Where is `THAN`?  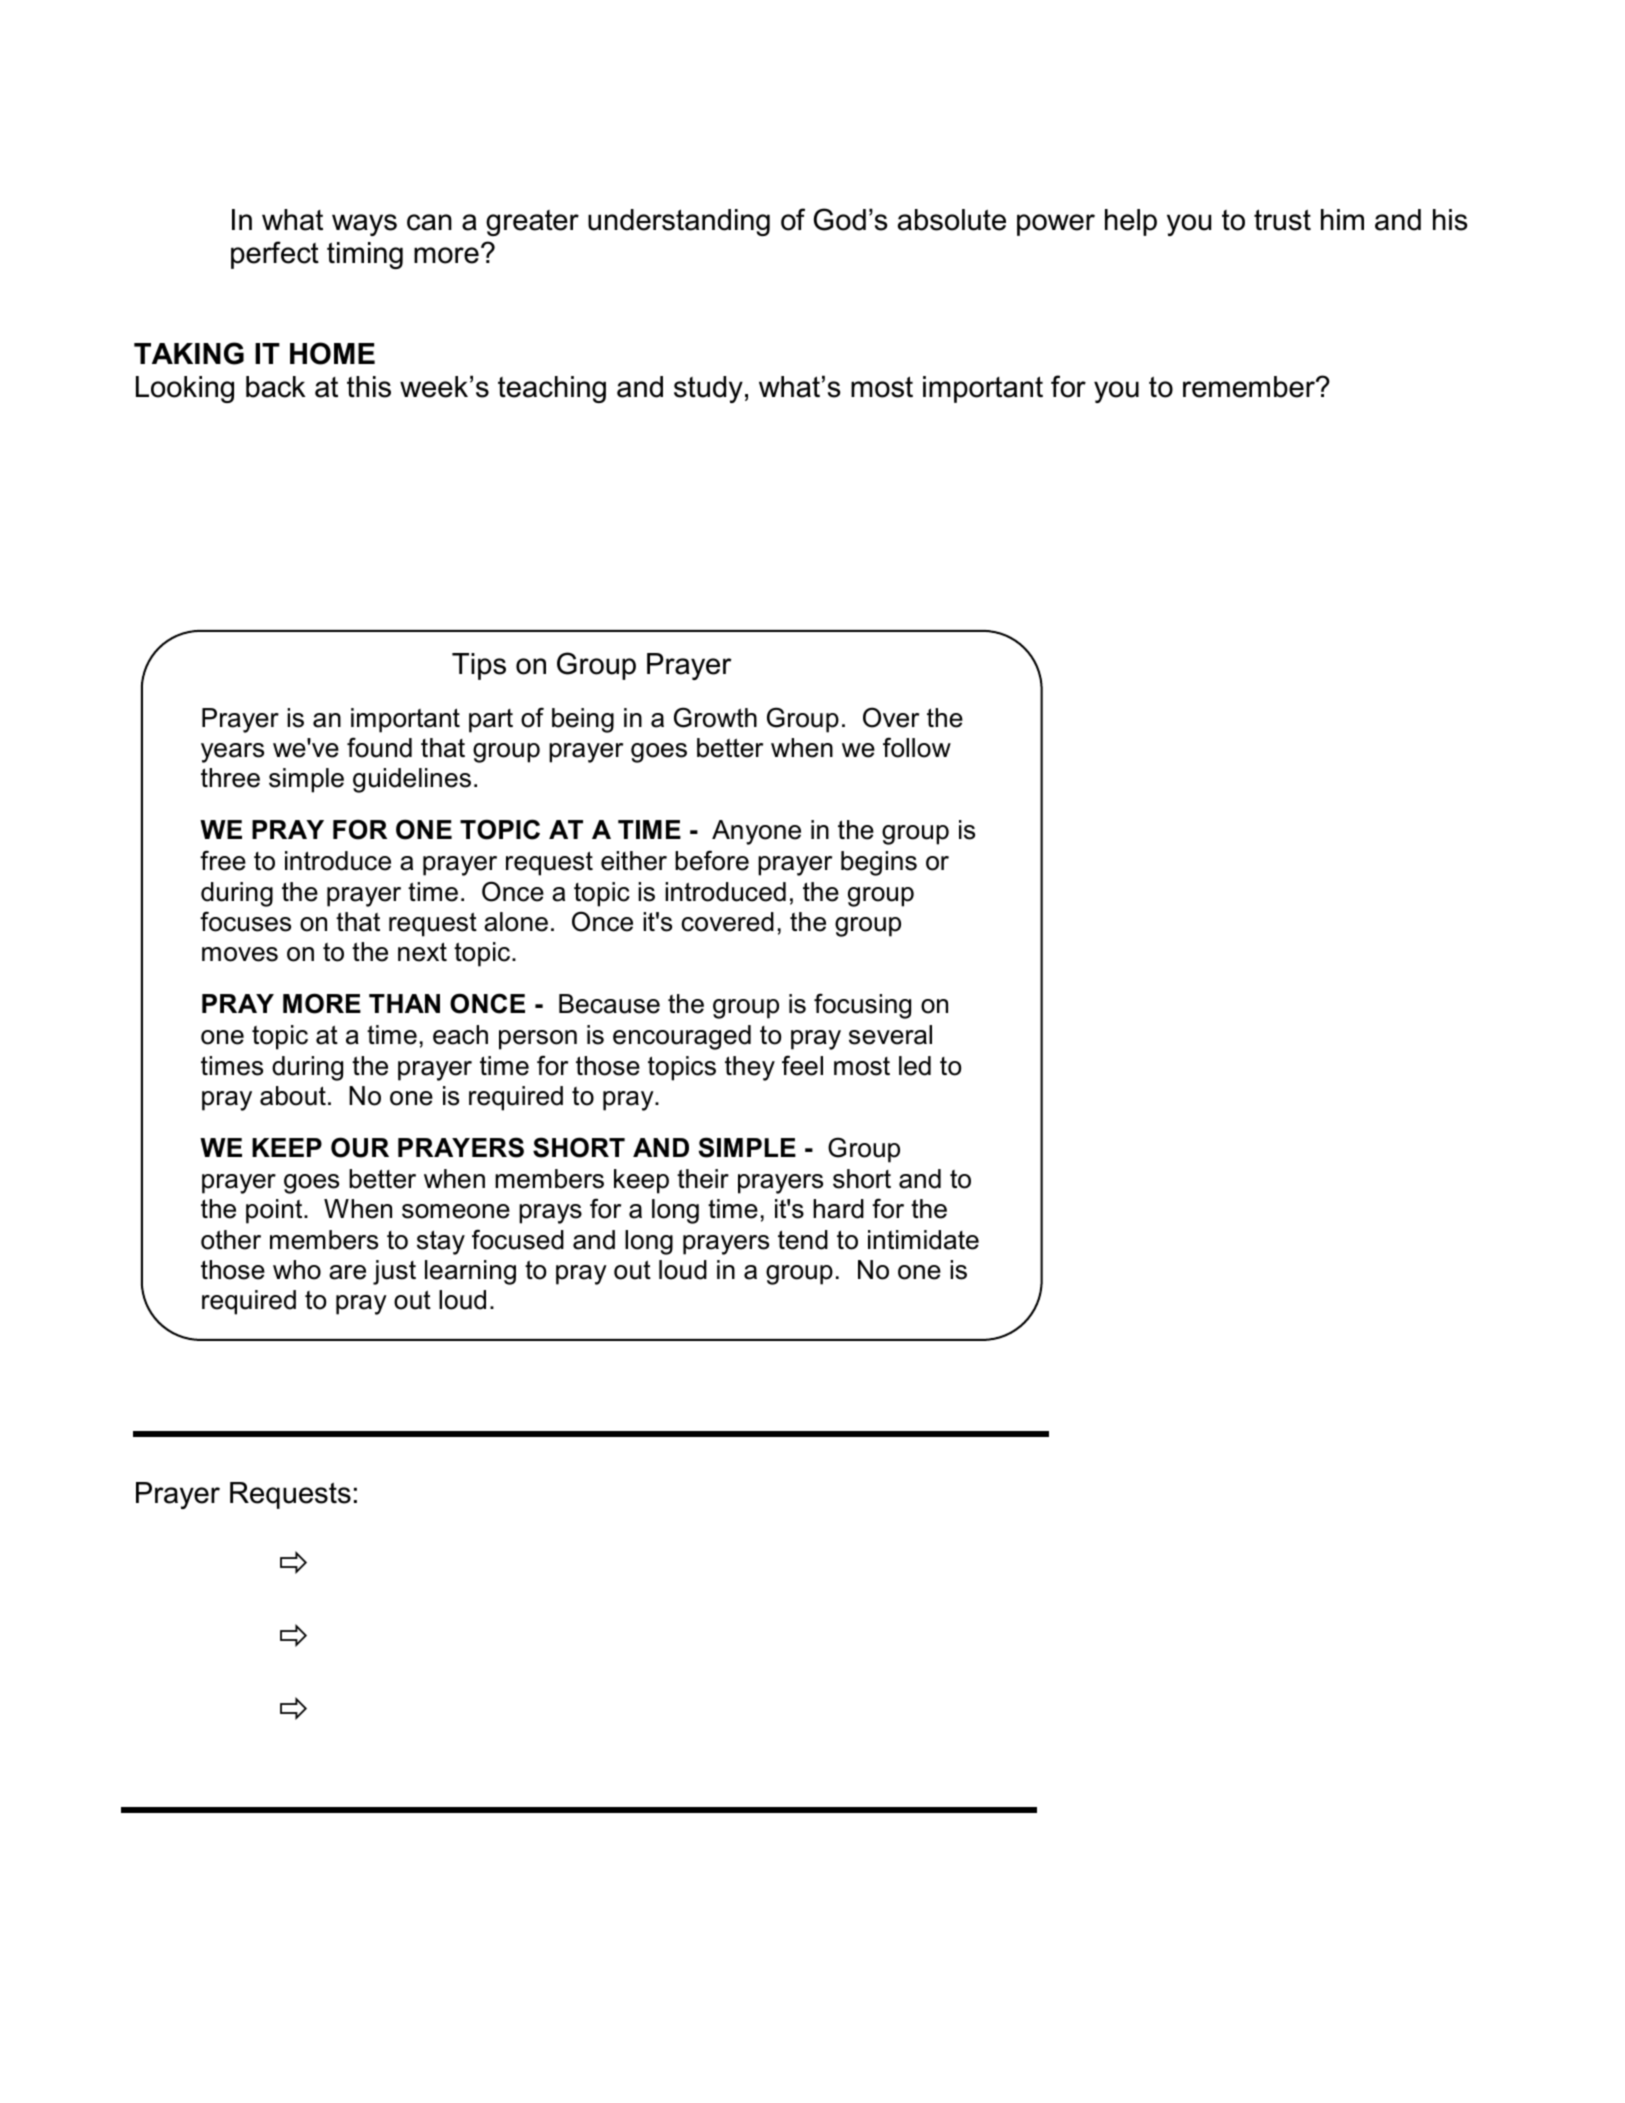
THAN is located at coordinates (404, 1003).
